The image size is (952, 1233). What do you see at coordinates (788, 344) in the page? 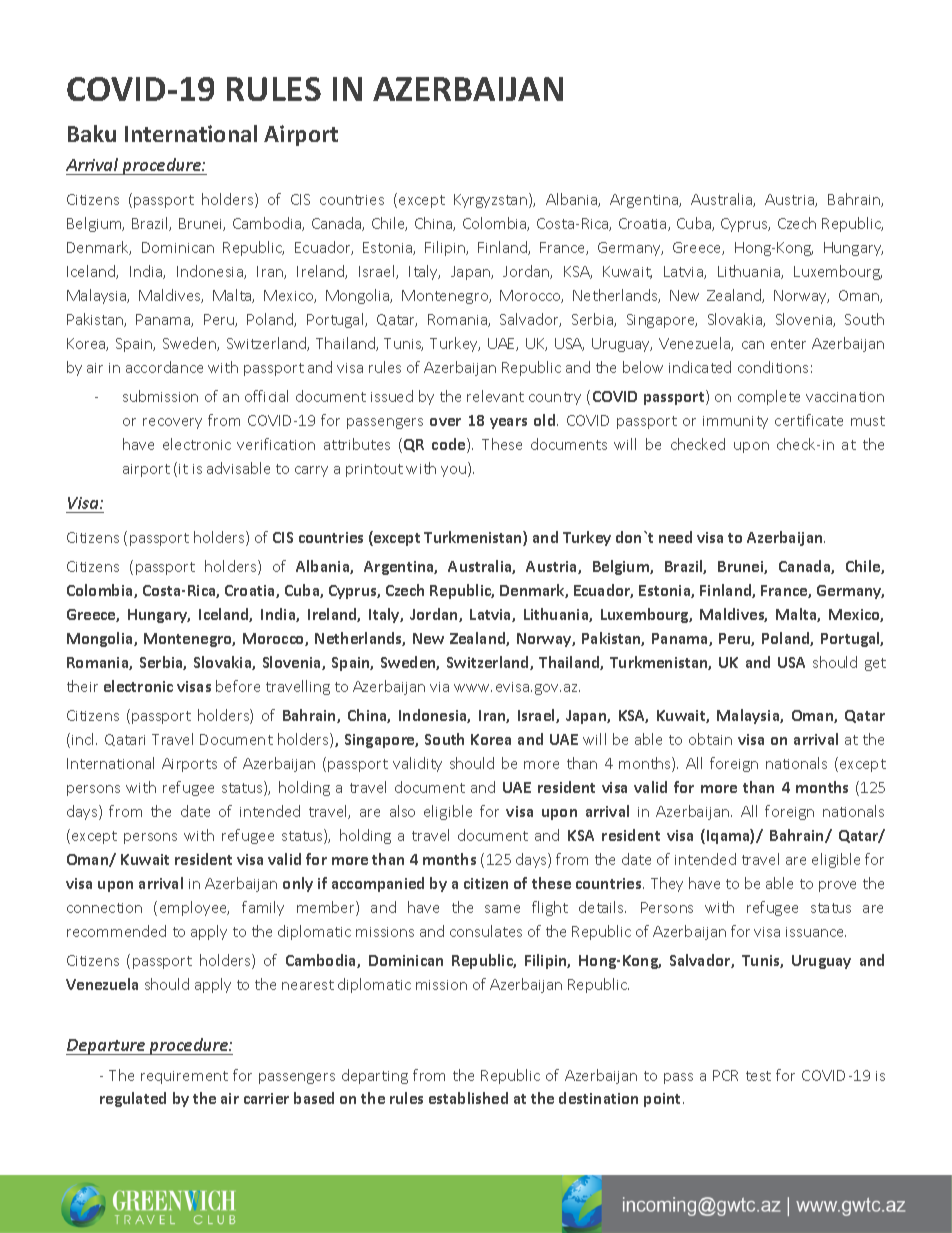
I see `enter` at bounding box center [788, 344].
